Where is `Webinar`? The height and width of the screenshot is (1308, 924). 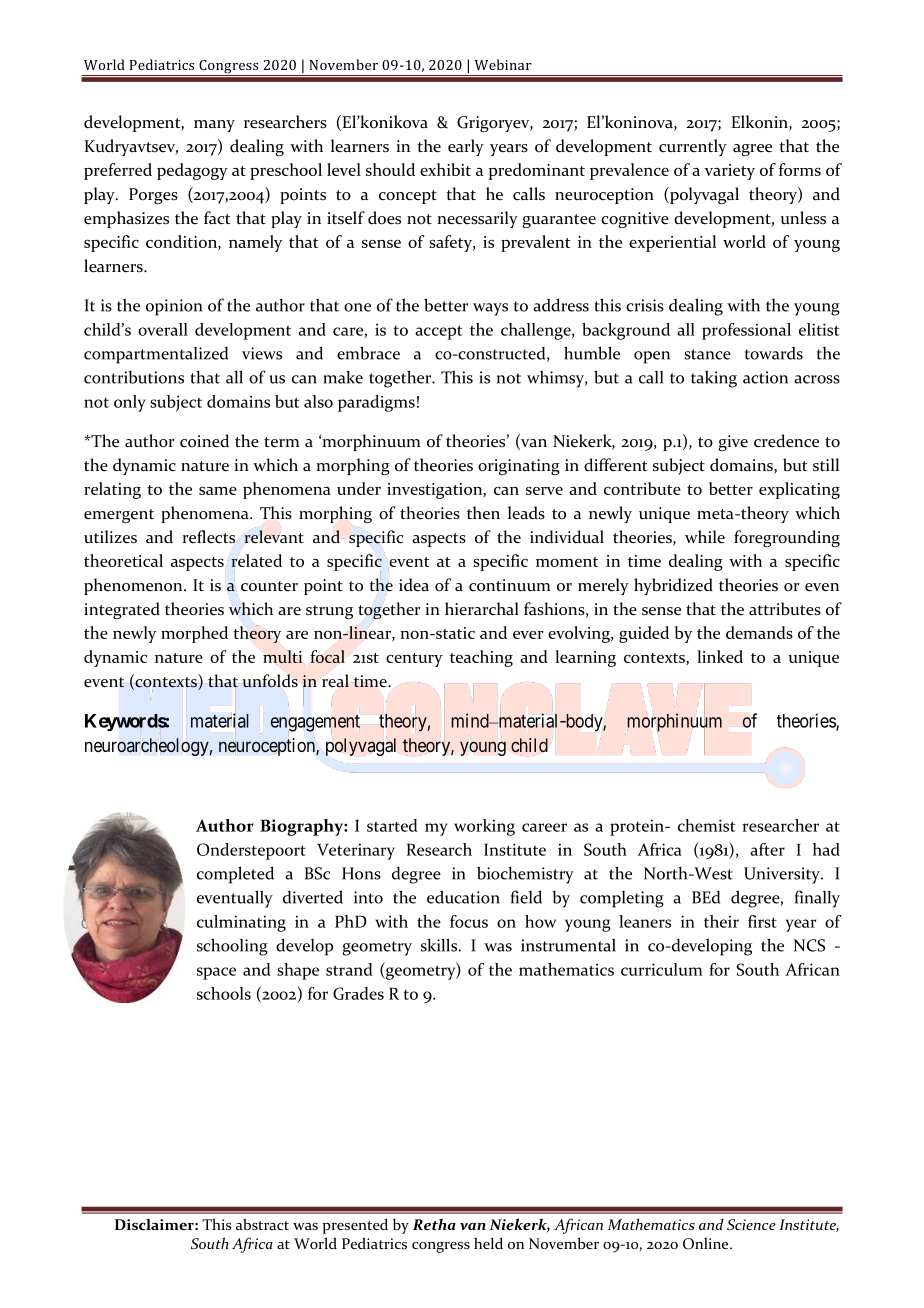
Webinar is located at coordinates (503, 64).
